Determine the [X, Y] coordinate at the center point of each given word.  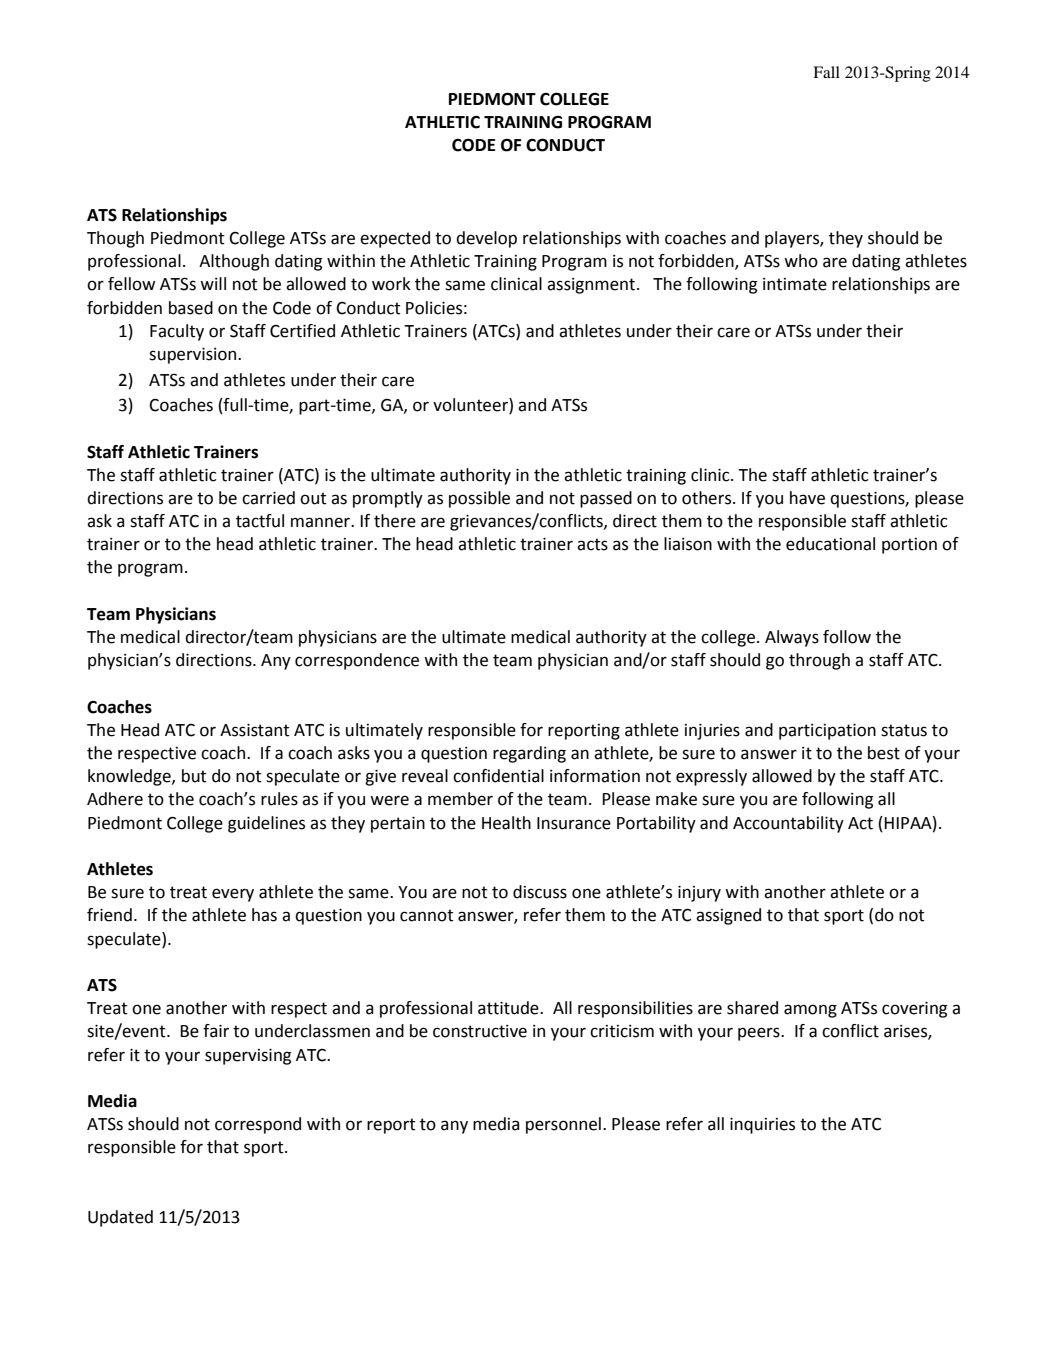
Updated [120, 1218]
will [213, 283]
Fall [826, 72]
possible [479, 499]
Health [506, 823]
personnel [563, 1125]
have [807, 498]
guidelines [266, 824]
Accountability [788, 824]
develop [486, 239]
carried [268, 498]
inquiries [762, 1126]
